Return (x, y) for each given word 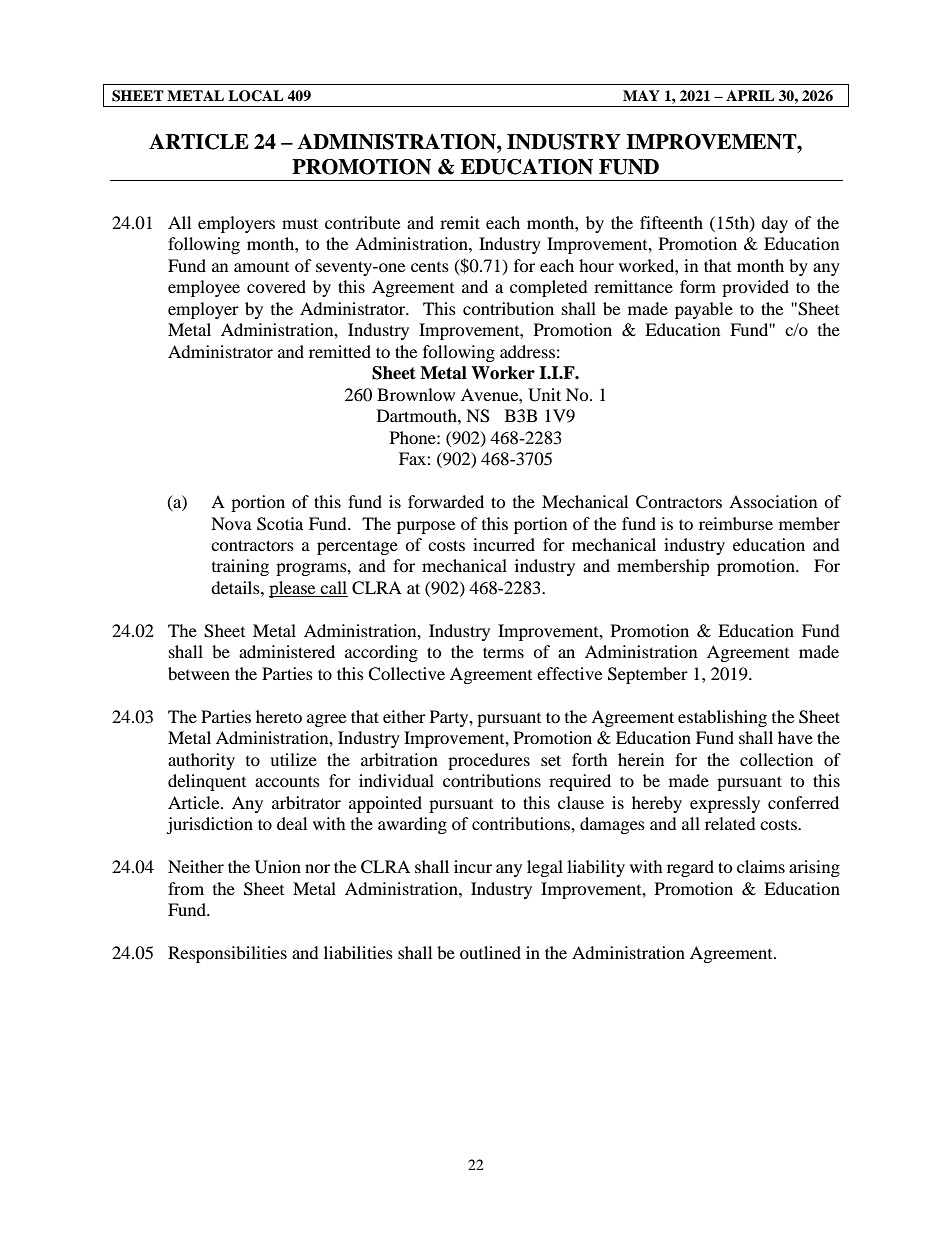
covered (276, 286)
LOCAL (255, 96)
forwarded (446, 501)
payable (704, 310)
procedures (489, 761)
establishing (722, 718)
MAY (641, 95)
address (527, 351)
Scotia (280, 524)
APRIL (750, 95)
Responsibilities (227, 954)
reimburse (736, 523)
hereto (279, 716)
